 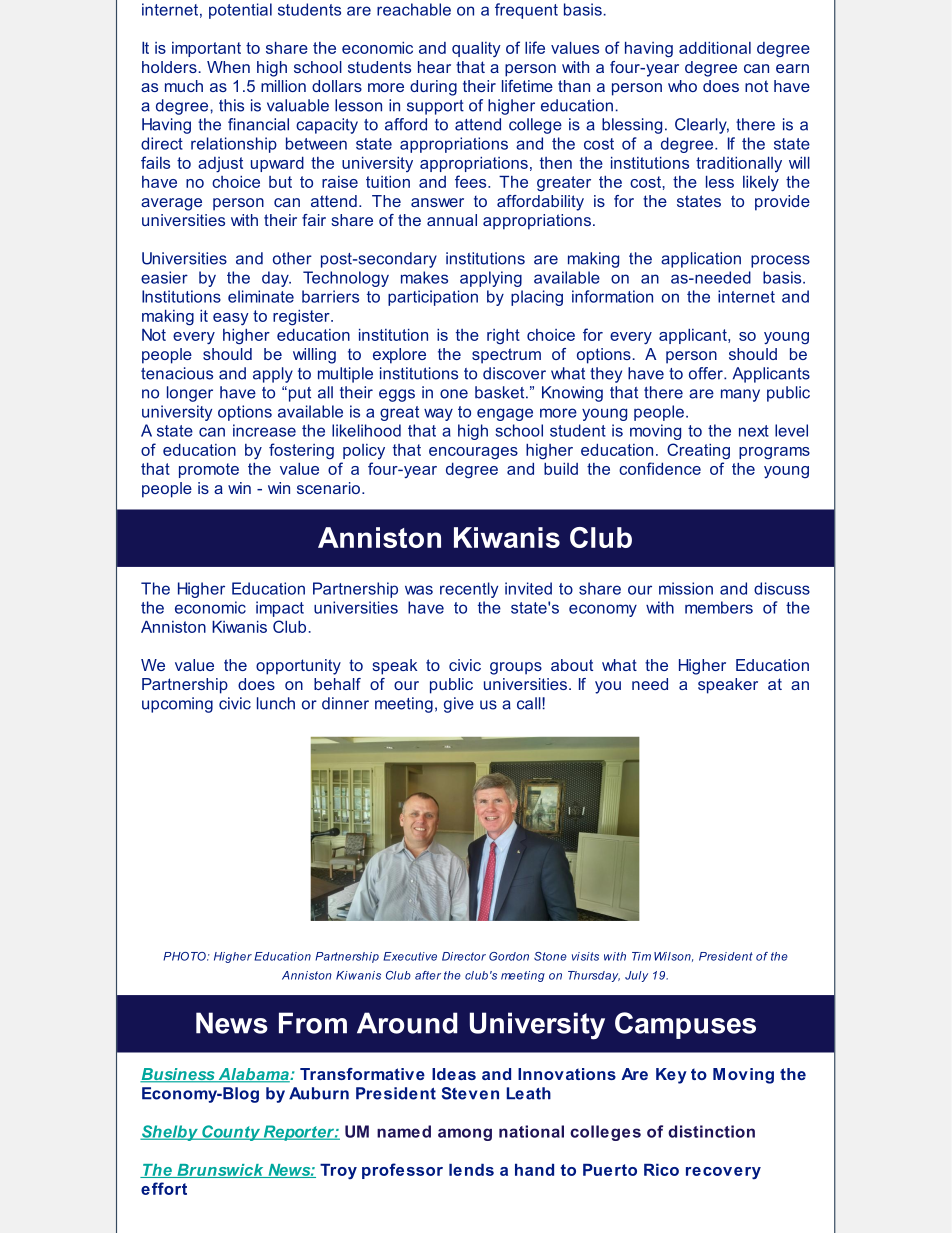 What do you see at coordinates (231, 1133) in the image?
I see `County` at bounding box center [231, 1133].
